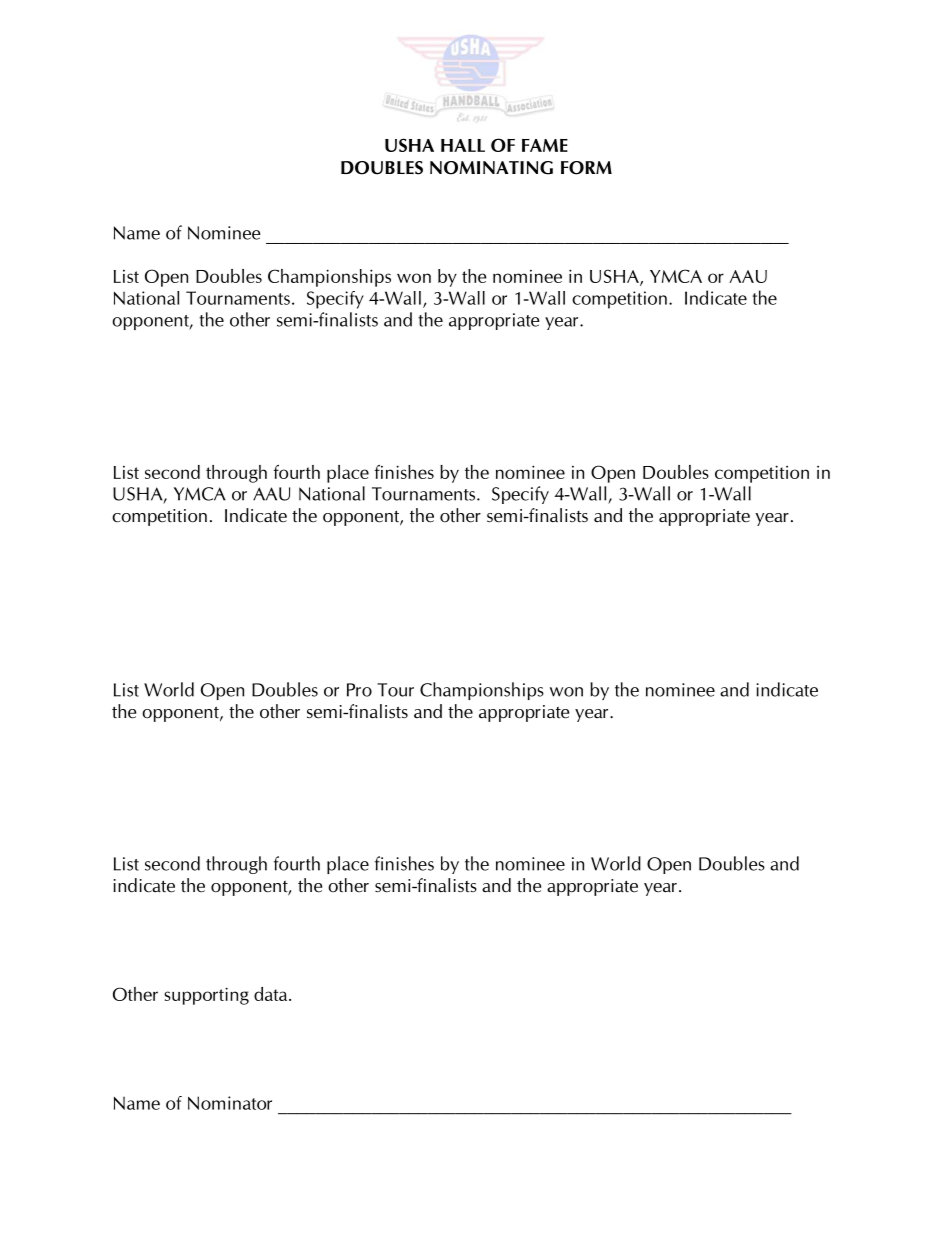 Image resolution: width=952 pixels, height=1233 pixels. What do you see at coordinates (463, 145) in the screenshot?
I see `HALL` at bounding box center [463, 145].
